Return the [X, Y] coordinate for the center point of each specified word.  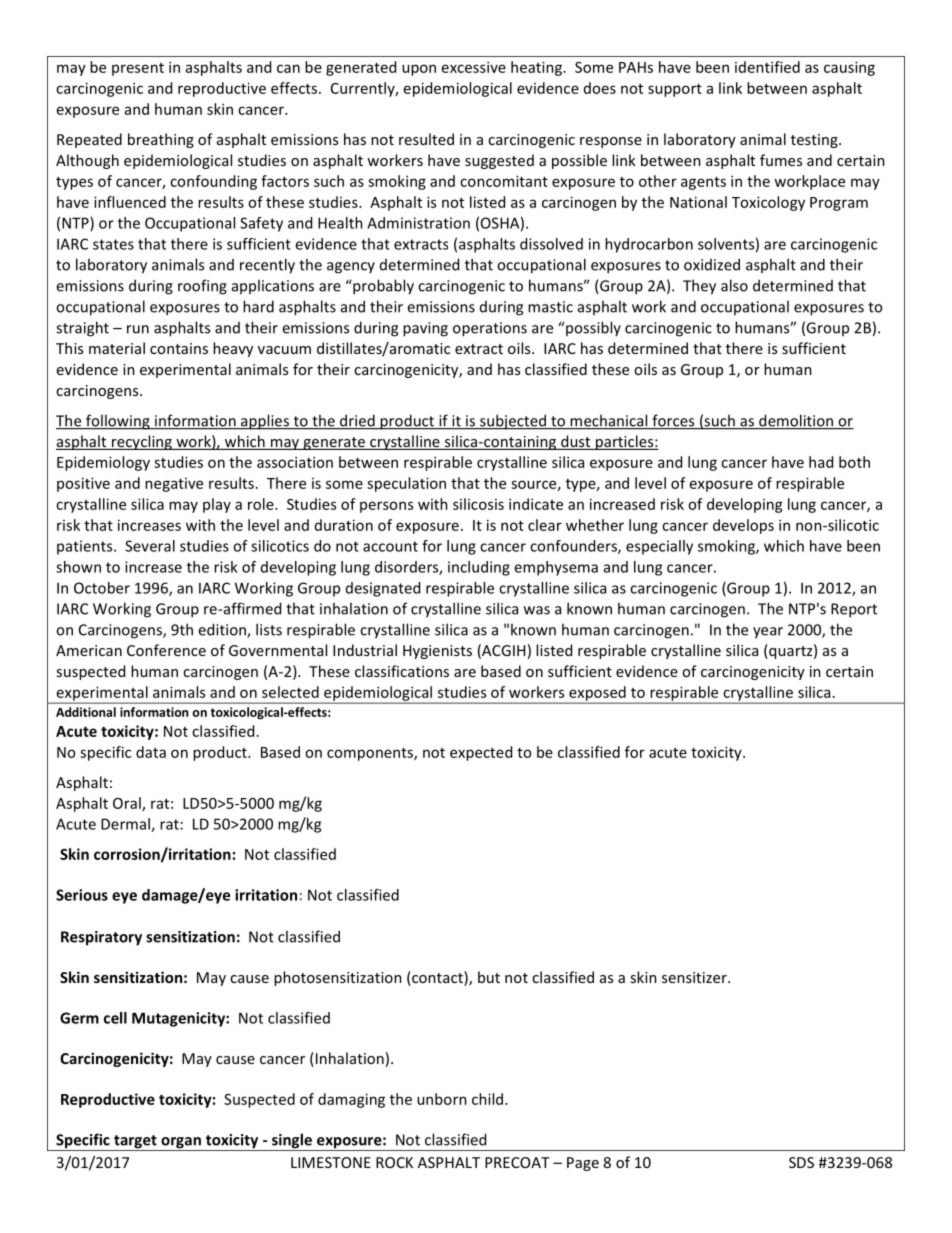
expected [481, 753]
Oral [128, 804]
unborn [442, 1099]
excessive [474, 67]
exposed [597, 694]
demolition [796, 421]
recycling [141, 442]
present [138, 69]
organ [181, 1144]
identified [767, 67]
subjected [513, 422]
